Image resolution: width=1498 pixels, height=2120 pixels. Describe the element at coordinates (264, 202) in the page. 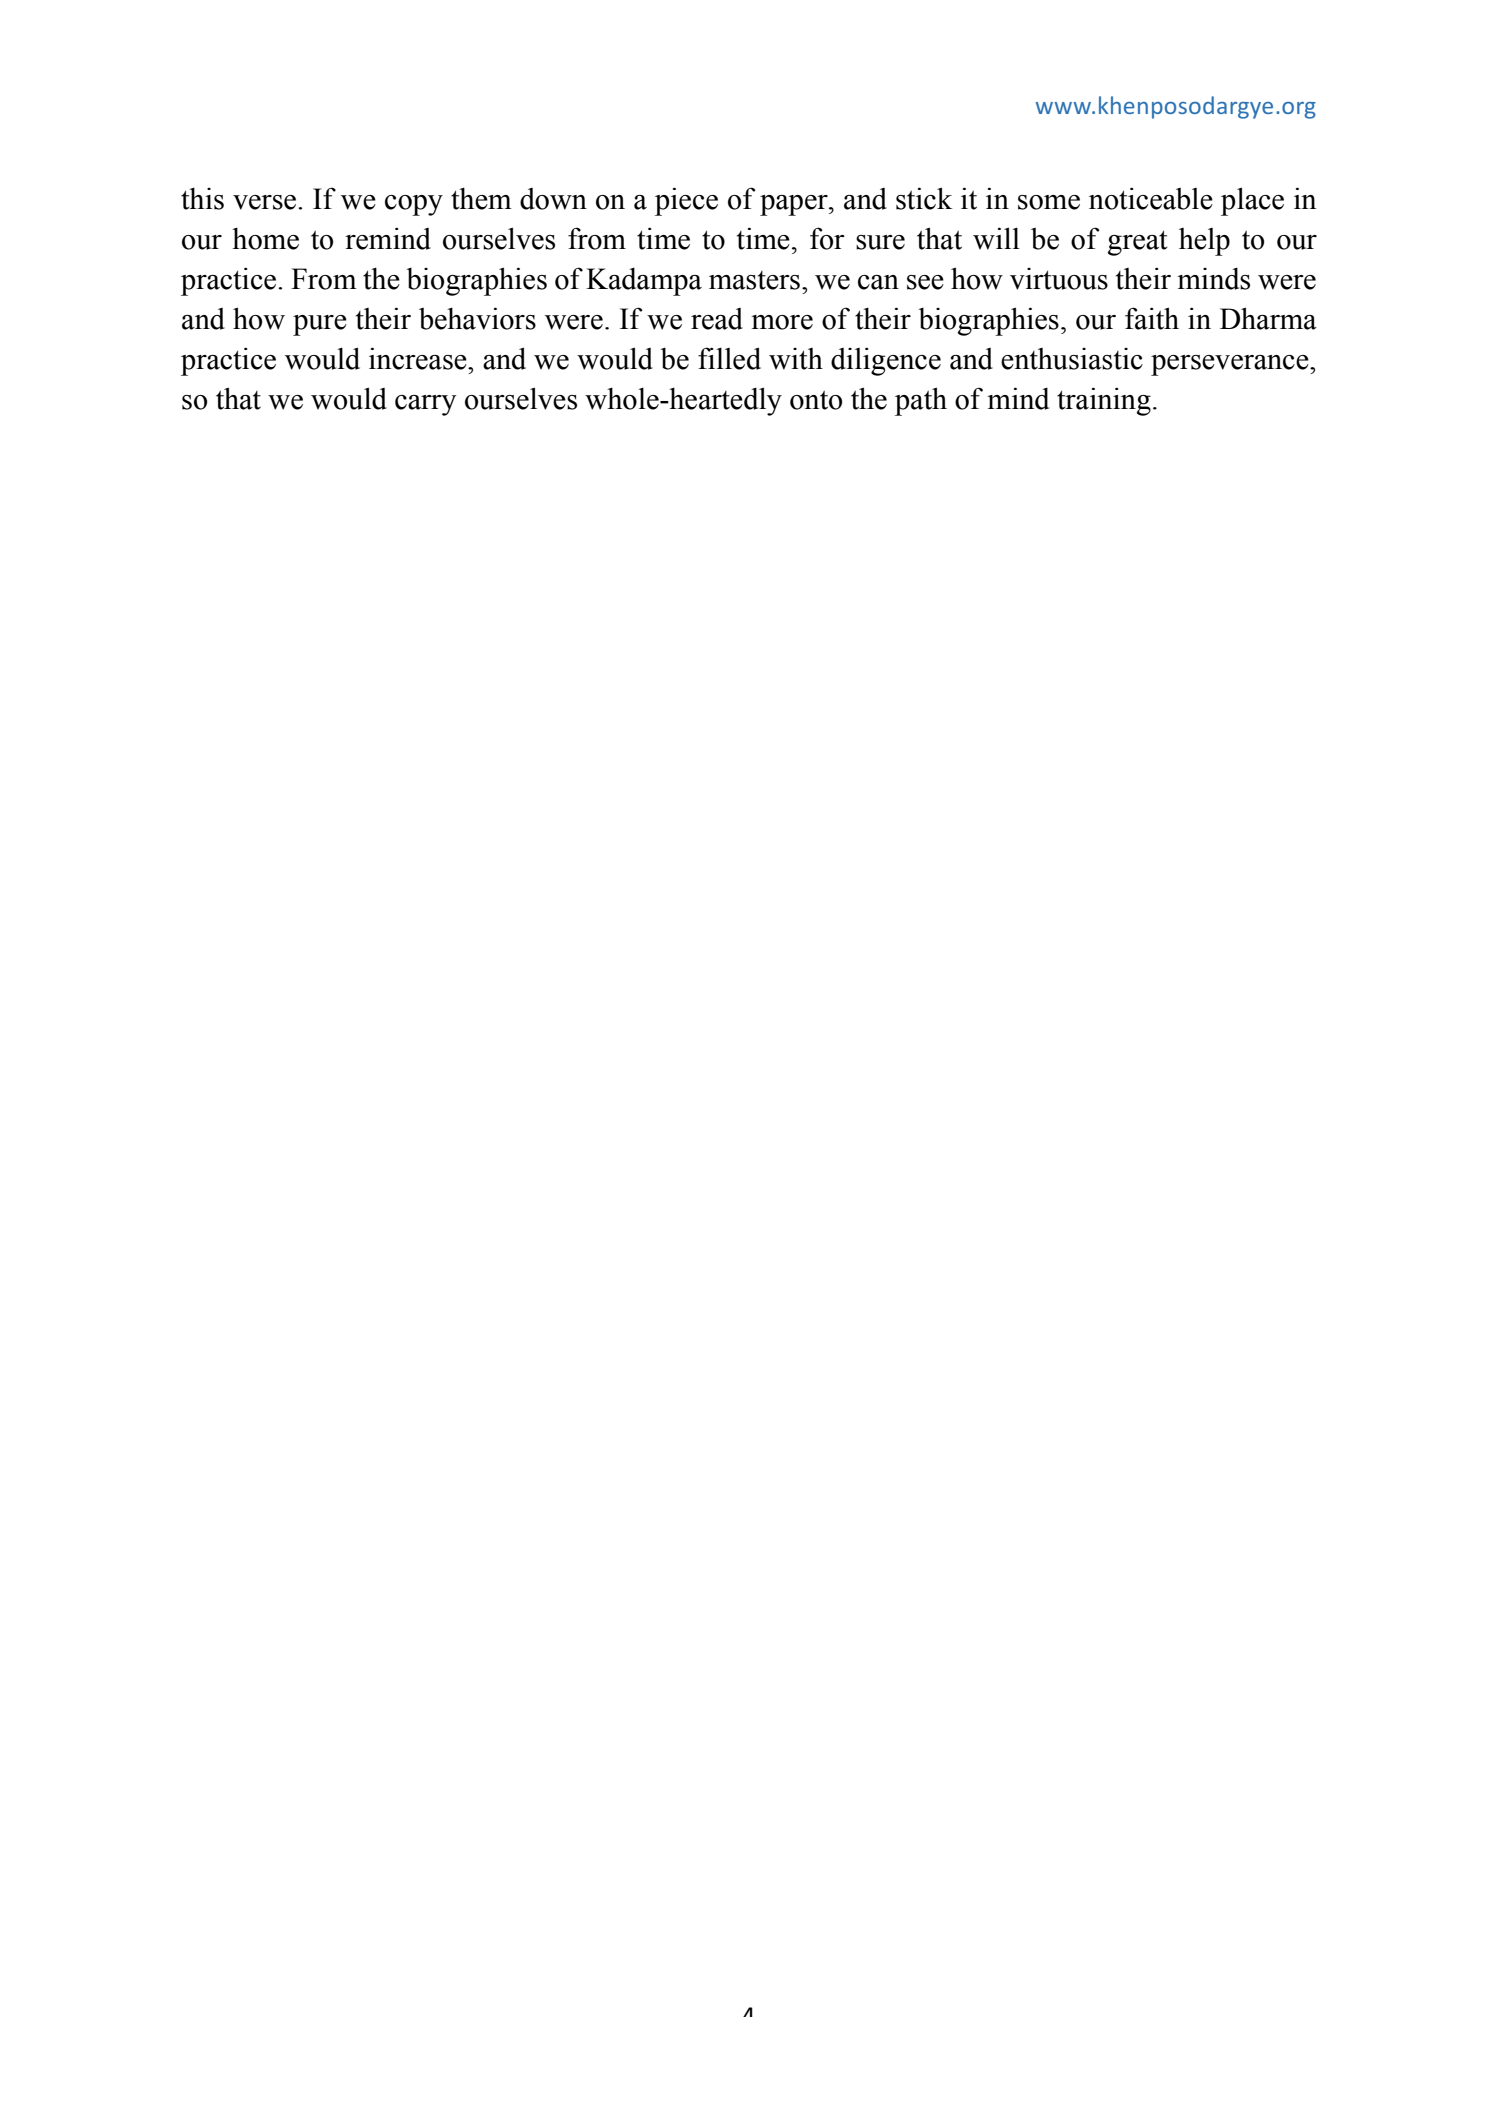

I see `verse` at that location.
